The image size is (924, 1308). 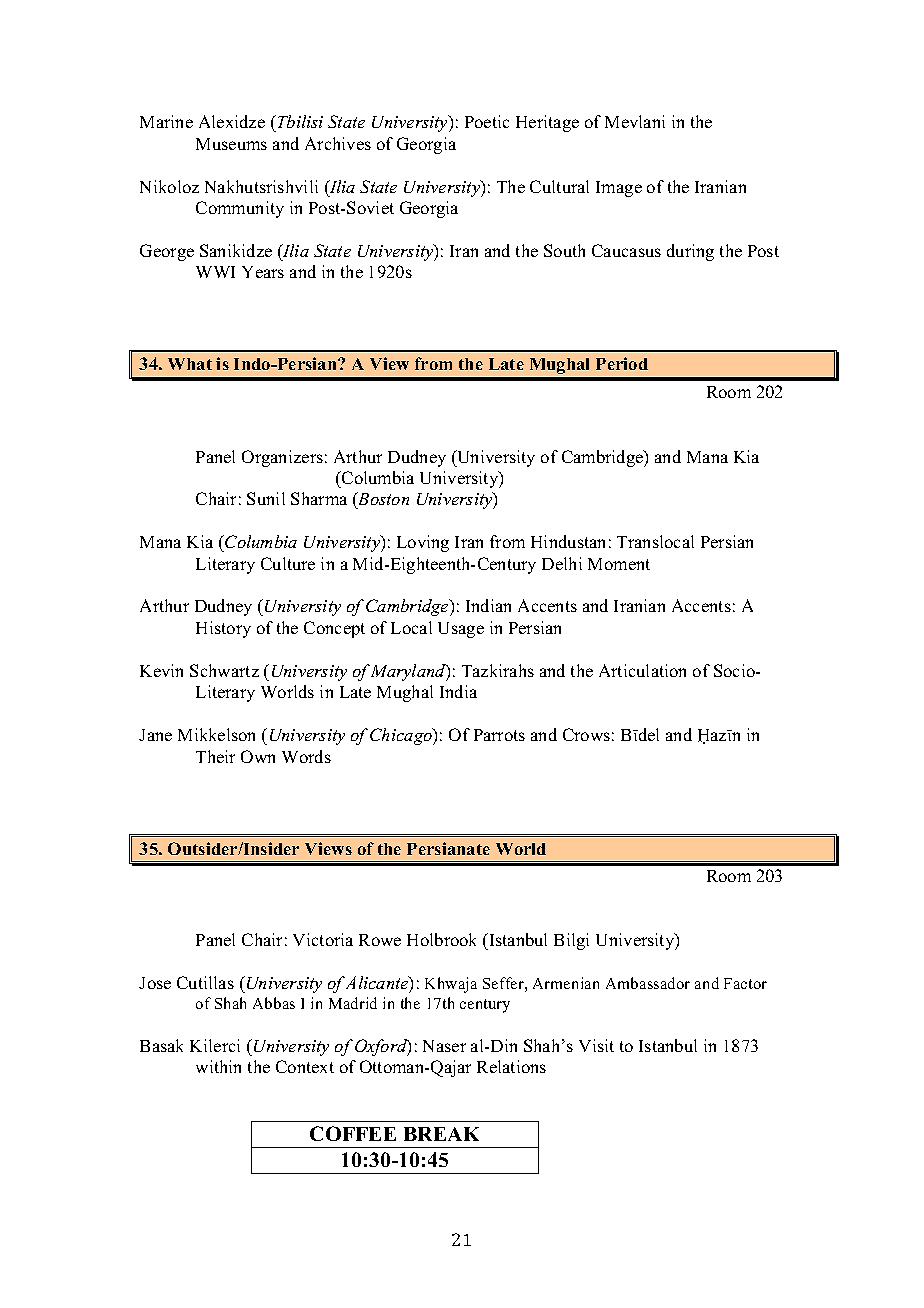 What do you see at coordinates (441, 939) in the image?
I see `Holbrook` at bounding box center [441, 939].
